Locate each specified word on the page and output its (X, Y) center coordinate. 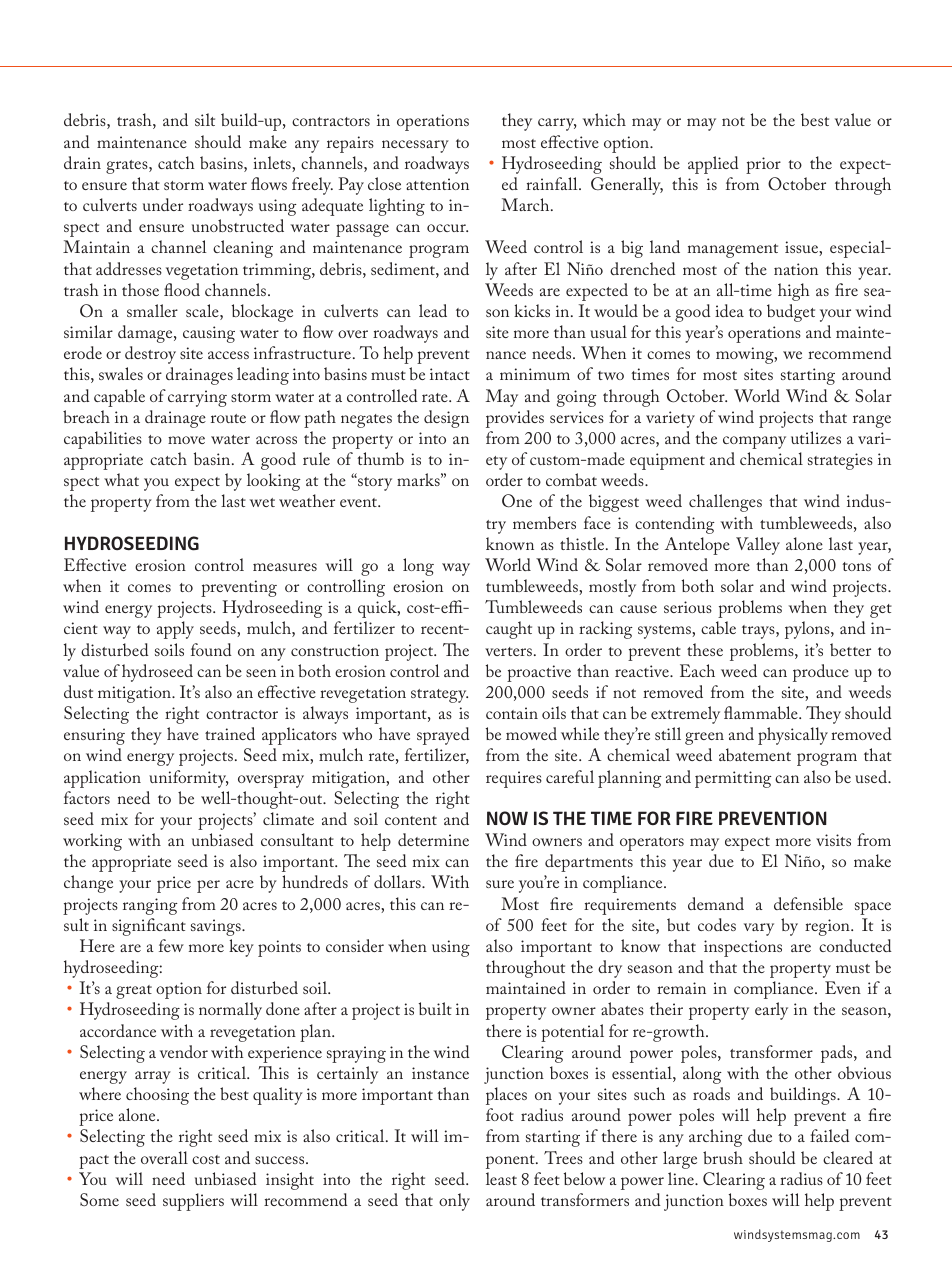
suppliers (193, 1202)
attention (437, 184)
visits (833, 840)
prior (763, 165)
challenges (725, 503)
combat (571, 479)
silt (205, 119)
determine (433, 839)
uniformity (189, 779)
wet (262, 502)
